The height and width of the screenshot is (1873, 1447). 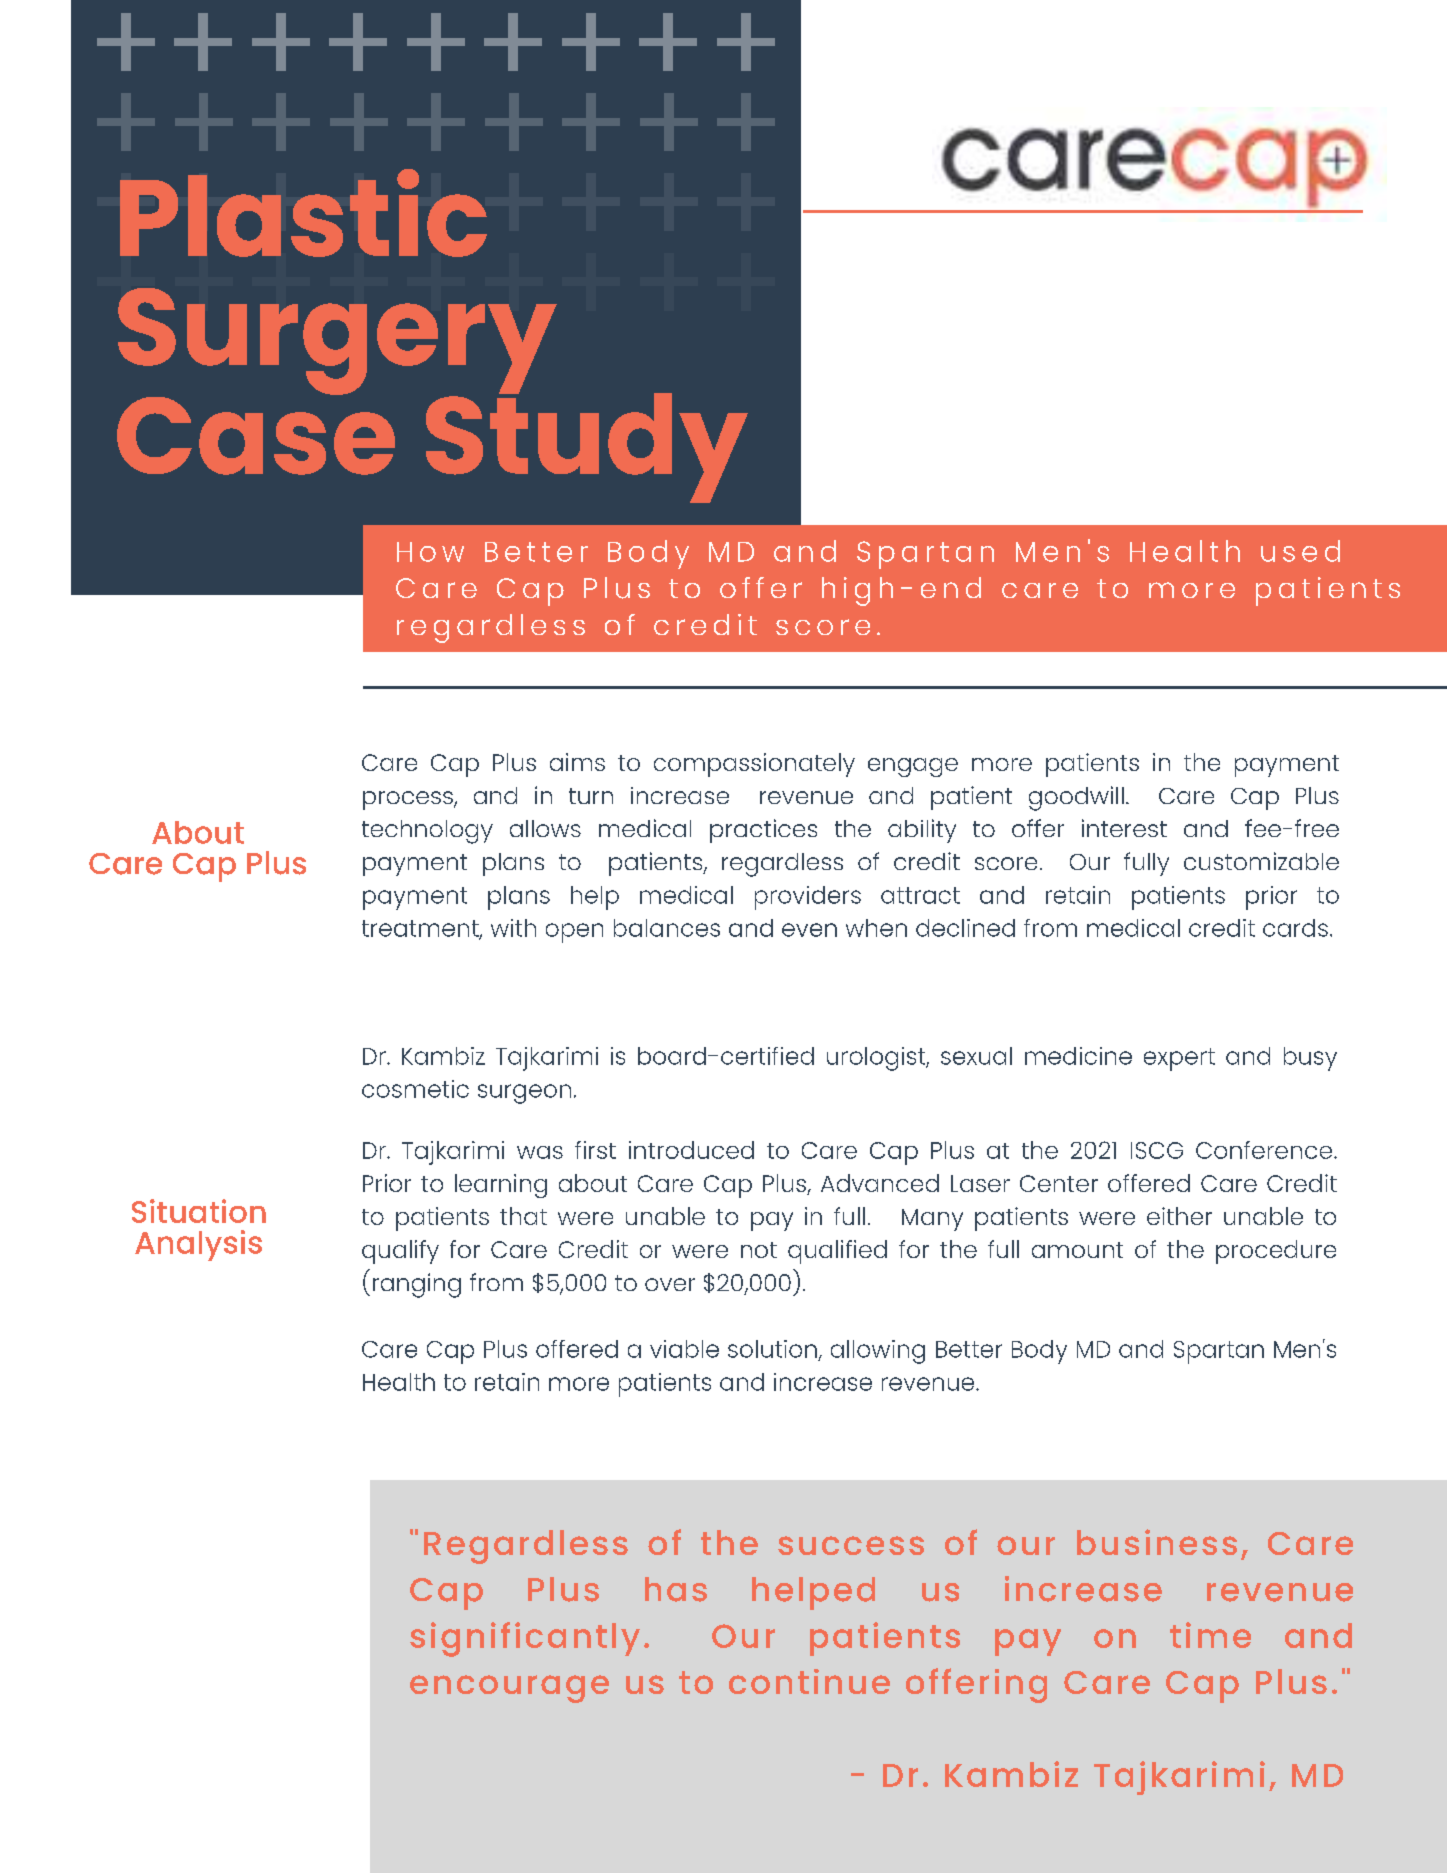 What do you see at coordinates (759, 1250) in the screenshot?
I see `not` at bounding box center [759, 1250].
